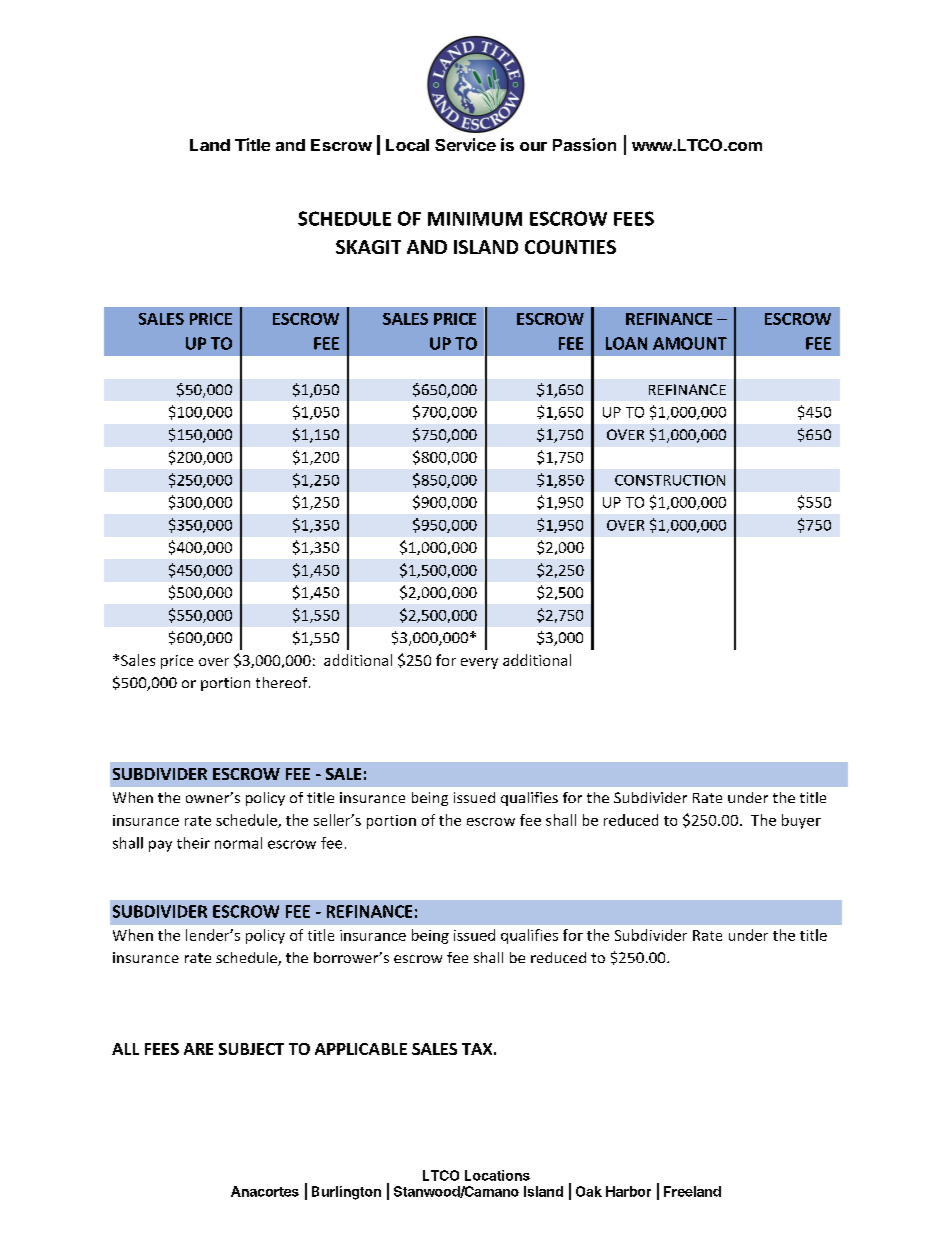 This page has width=952, height=1233. Describe the element at coordinates (479, 663) in the page. I see `every` at that location.
